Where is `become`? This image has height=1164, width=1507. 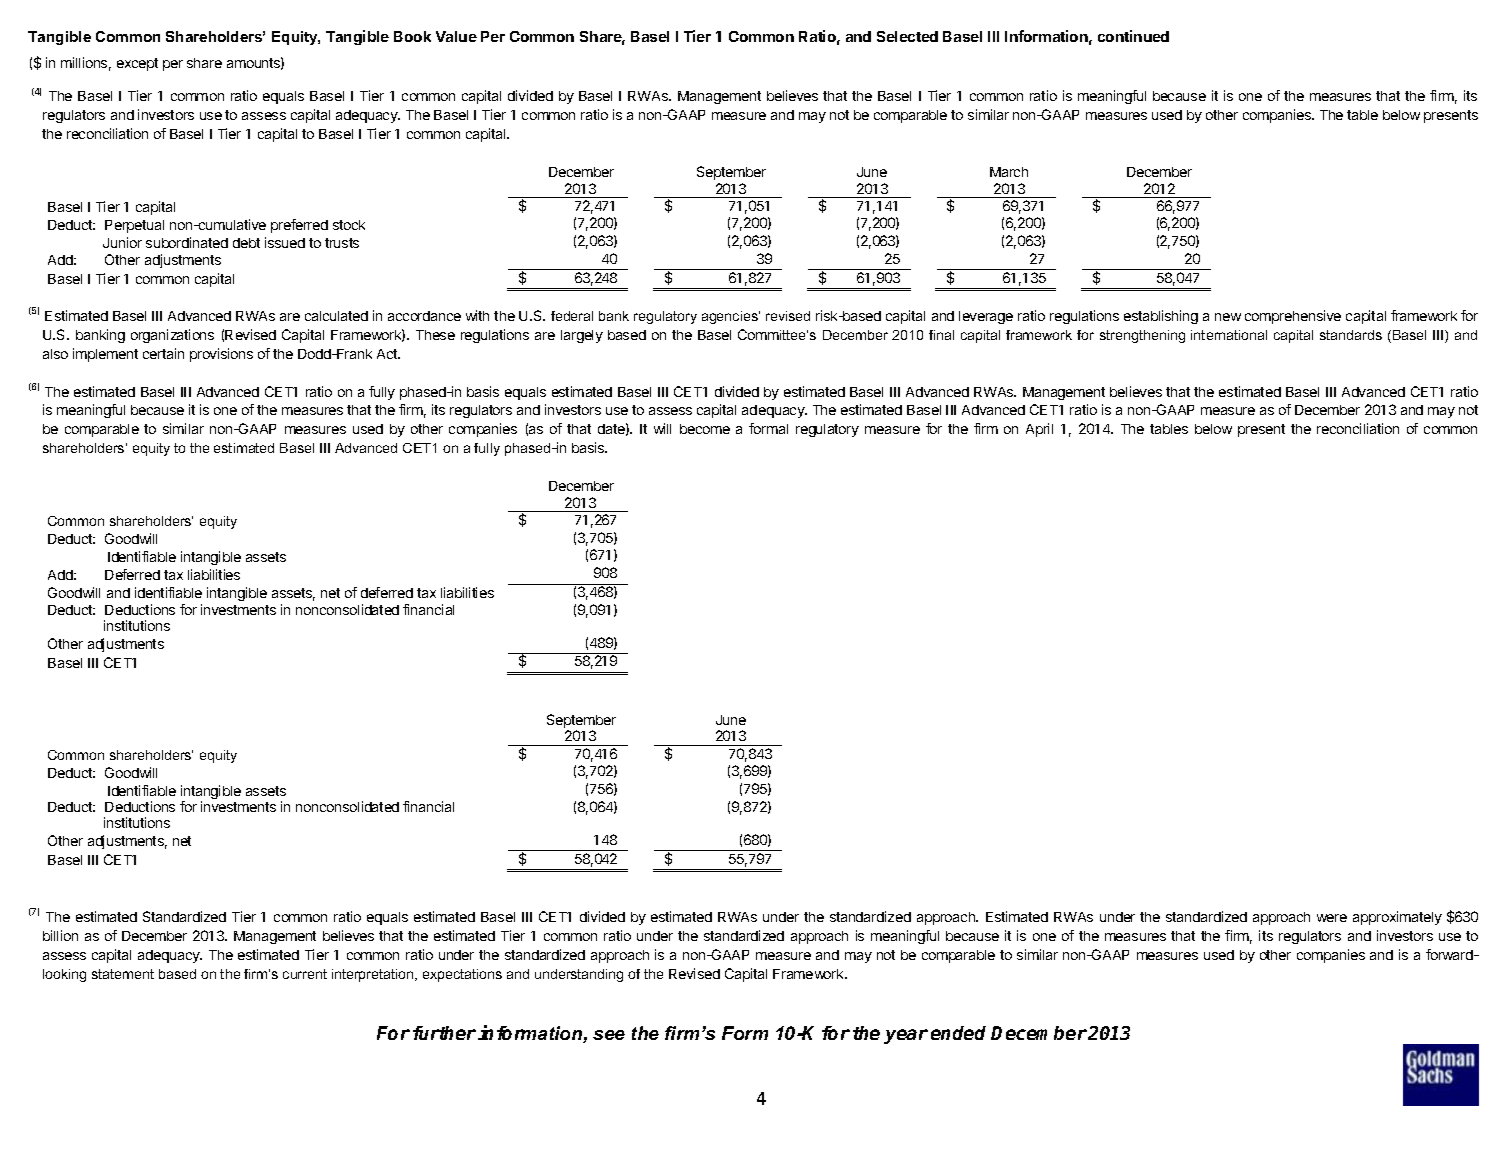 become is located at coordinates (705, 429).
